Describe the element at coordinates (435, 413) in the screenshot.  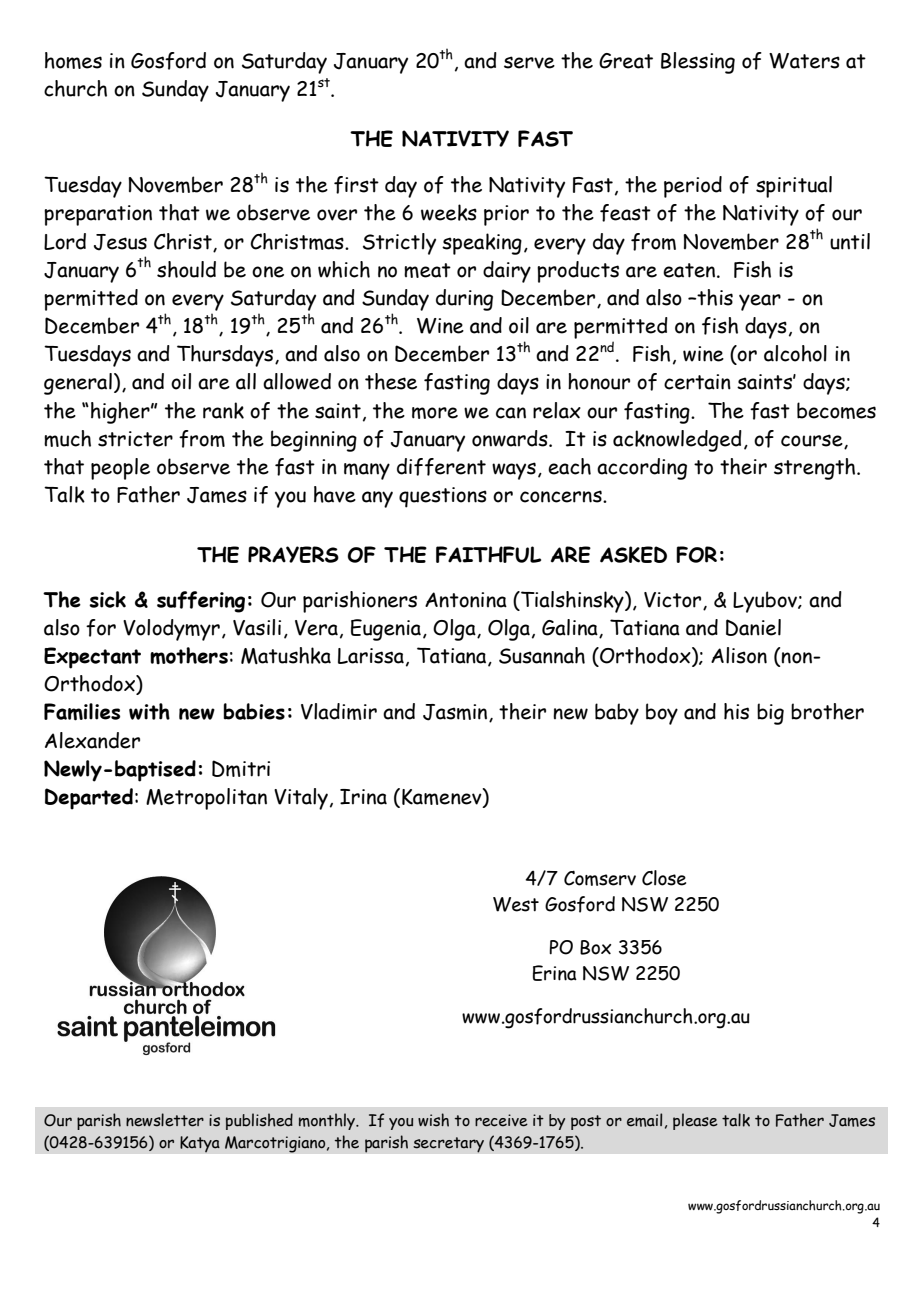
I see `more` at that location.
